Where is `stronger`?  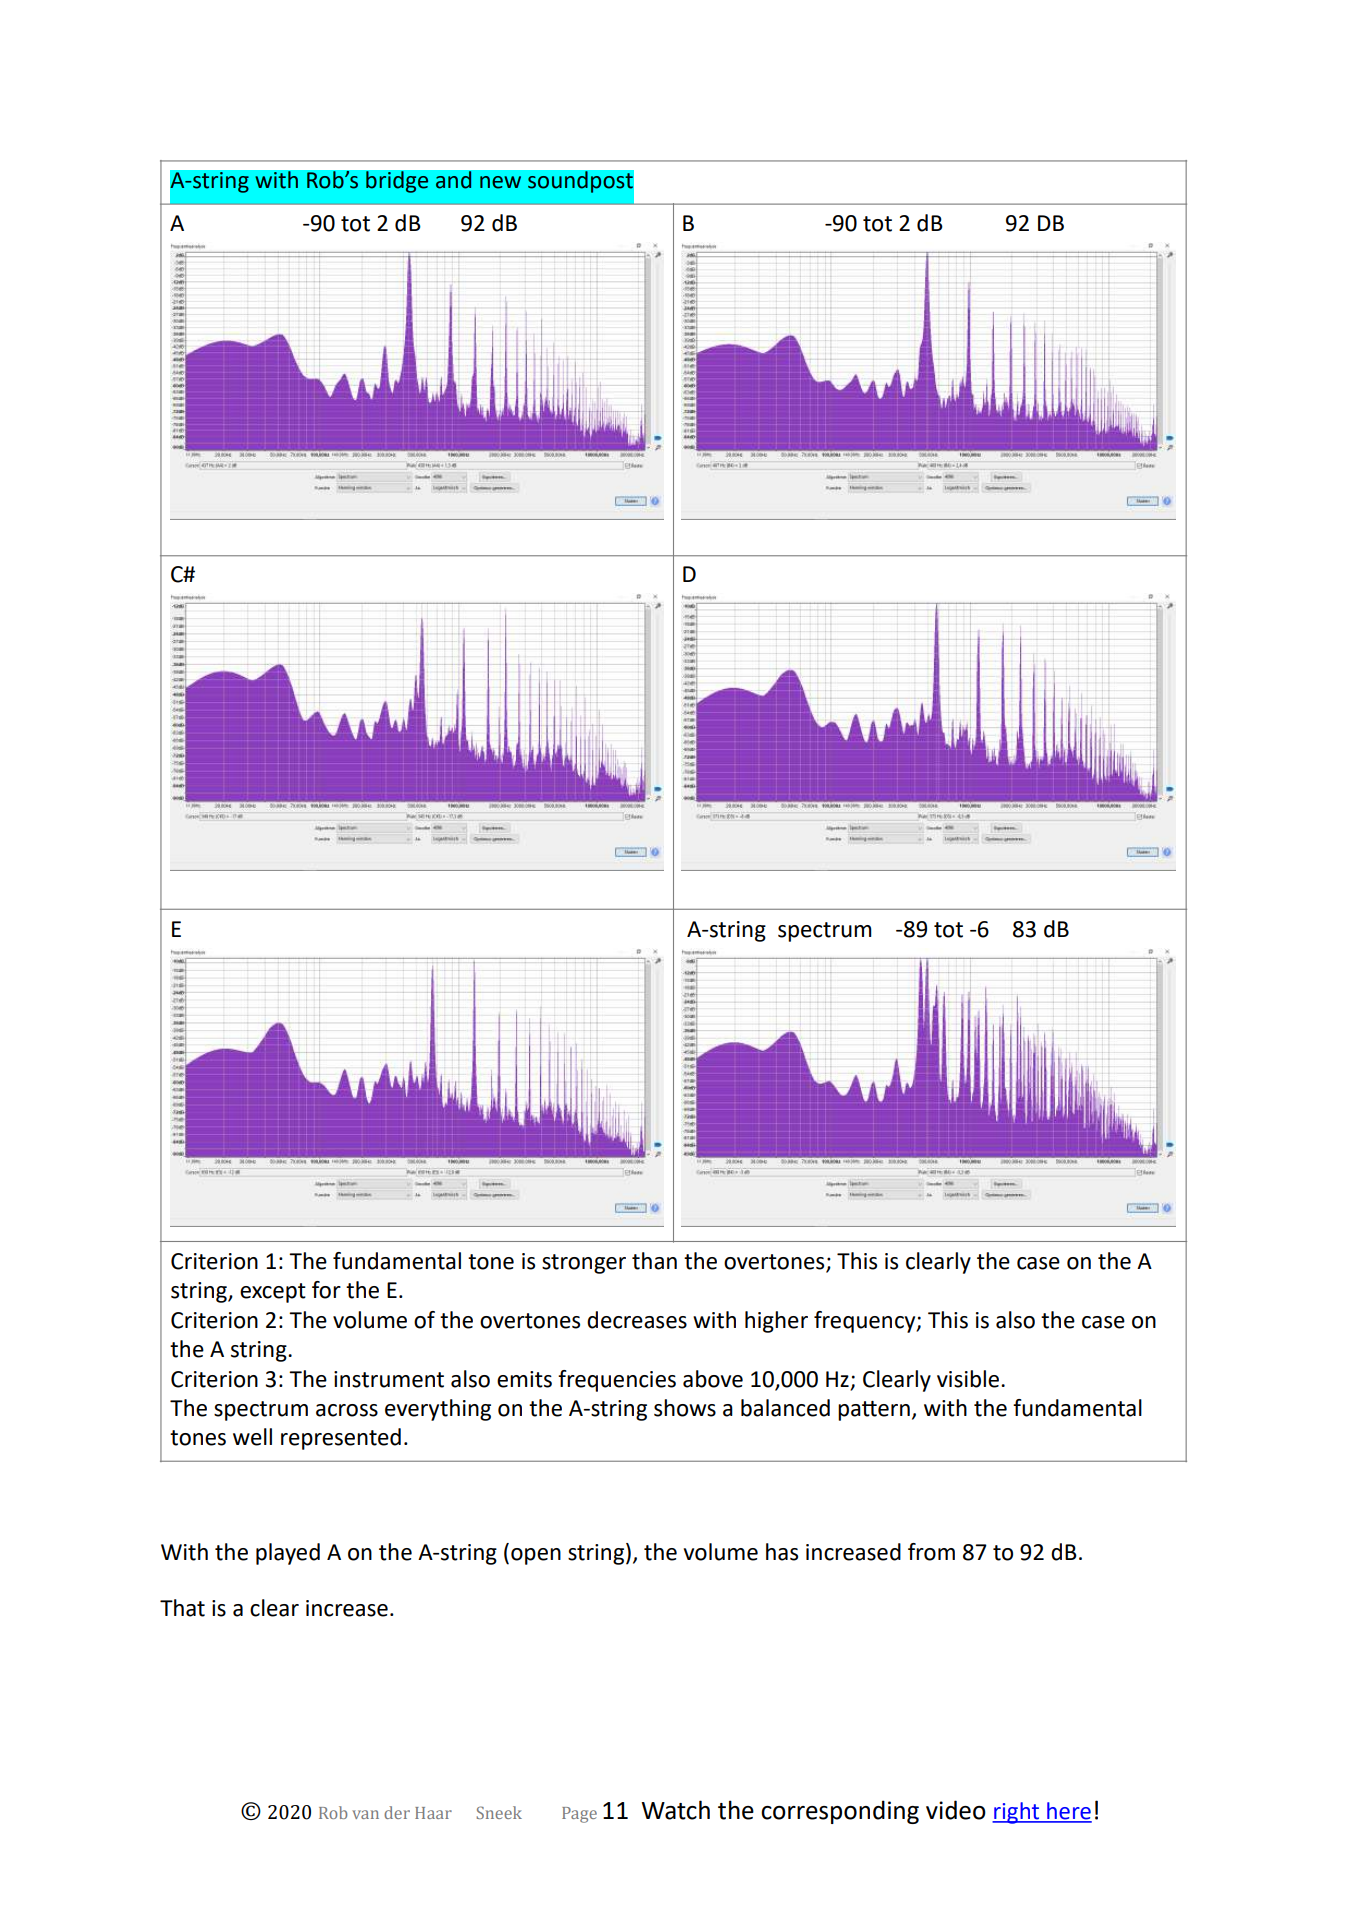
stronger is located at coordinates (584, 1264).
